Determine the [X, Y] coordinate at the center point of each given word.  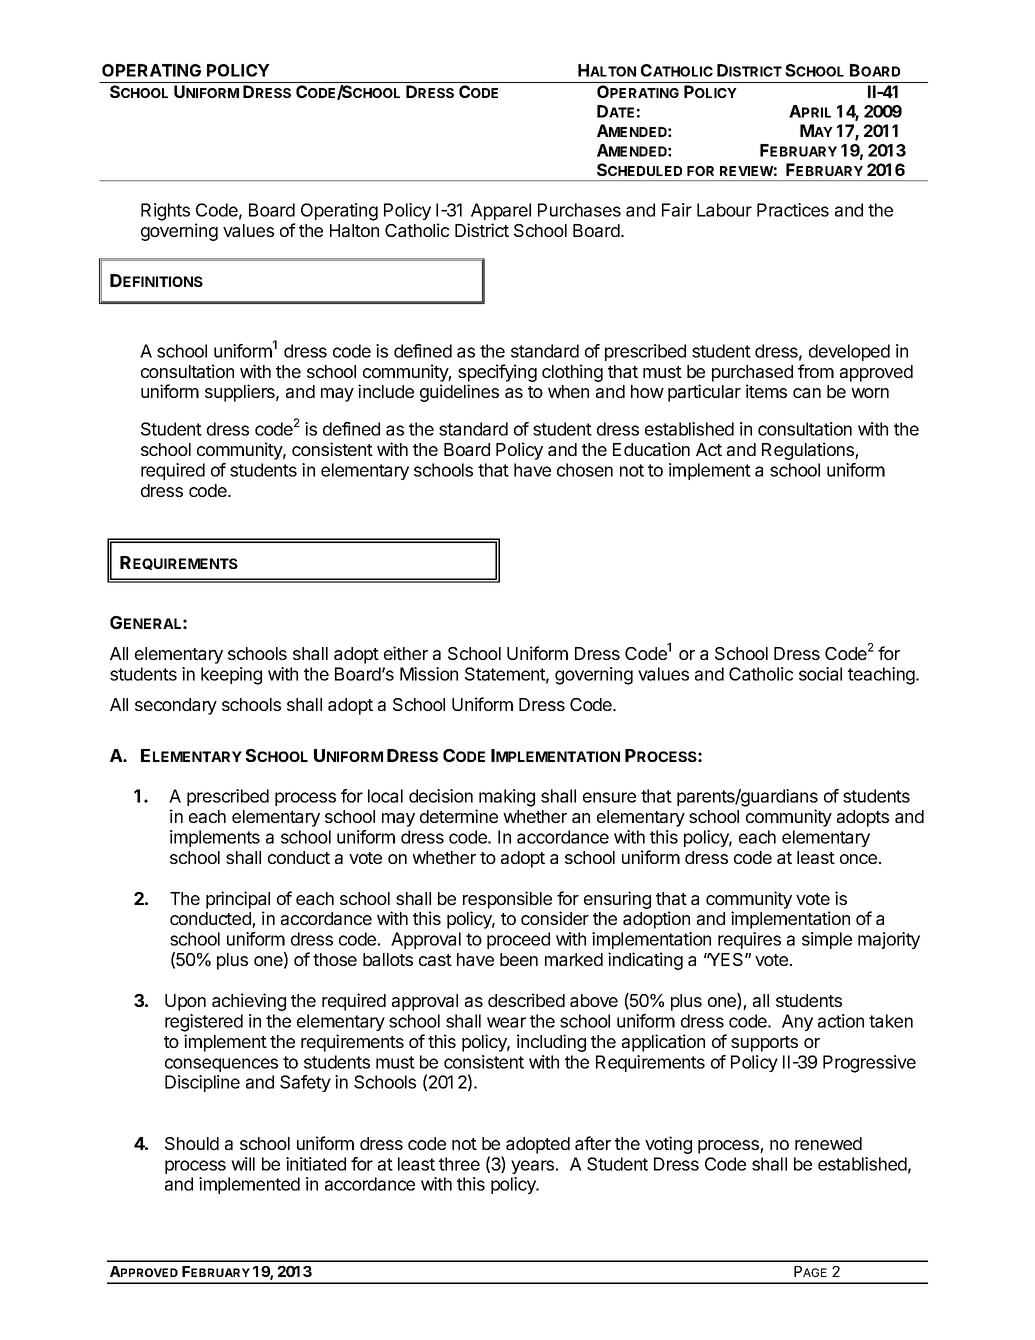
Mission [429, 674]
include [386, 391]
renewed [828, 1143]
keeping [231, 676]
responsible [507, 900]
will [243, 1164]
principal [238, 900]
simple [827, 940]
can [807, 393]
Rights [165, 212]
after [593, 1143]
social [820, 674]
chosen [585, 470]
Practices [793, 210]
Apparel [501, 211]
